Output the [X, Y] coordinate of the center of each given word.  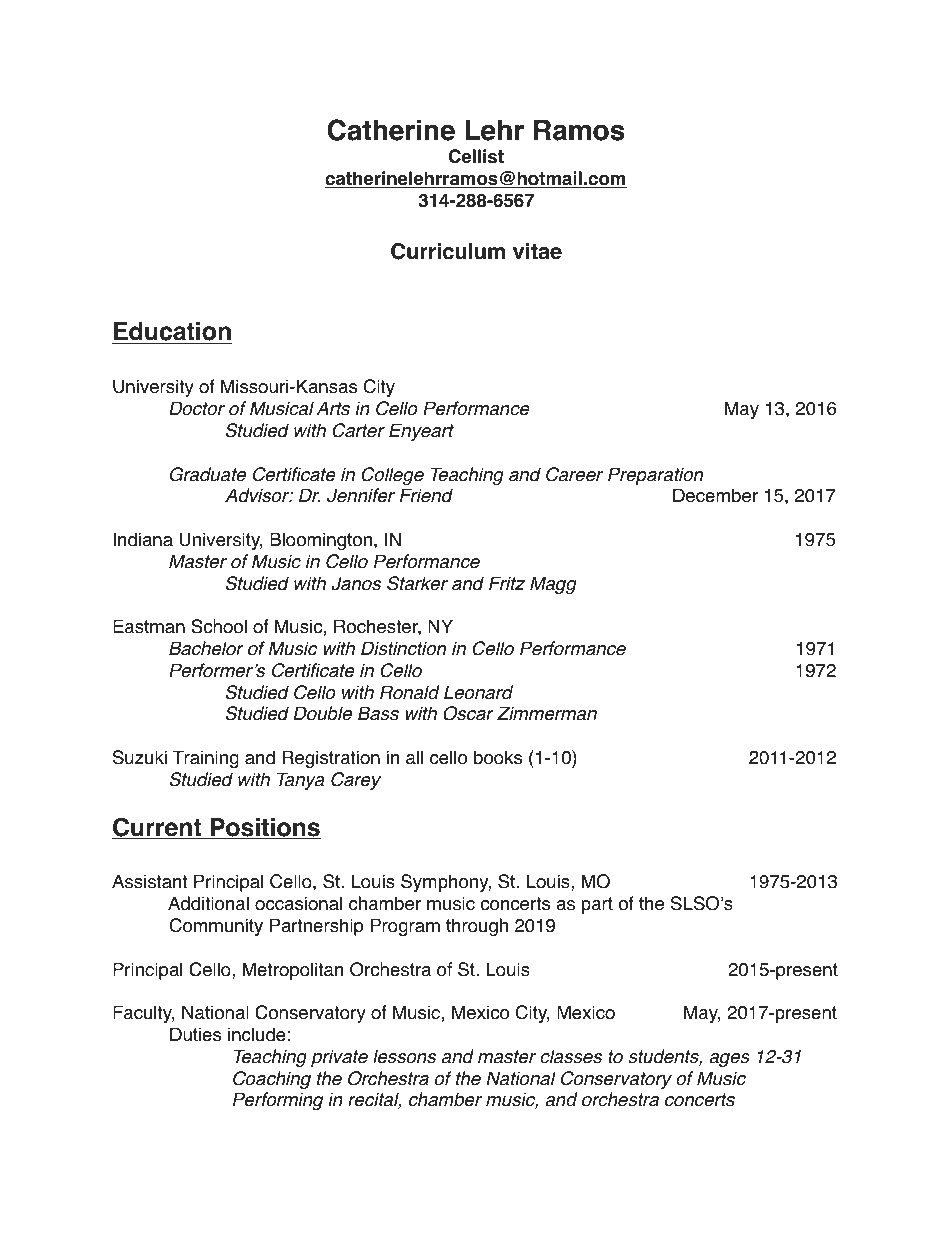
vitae [537, 251]
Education [172, 333]
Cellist [476, 156]
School [219, 626]
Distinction [403, 648]
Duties [195, 1034]
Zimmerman [547, 713]
